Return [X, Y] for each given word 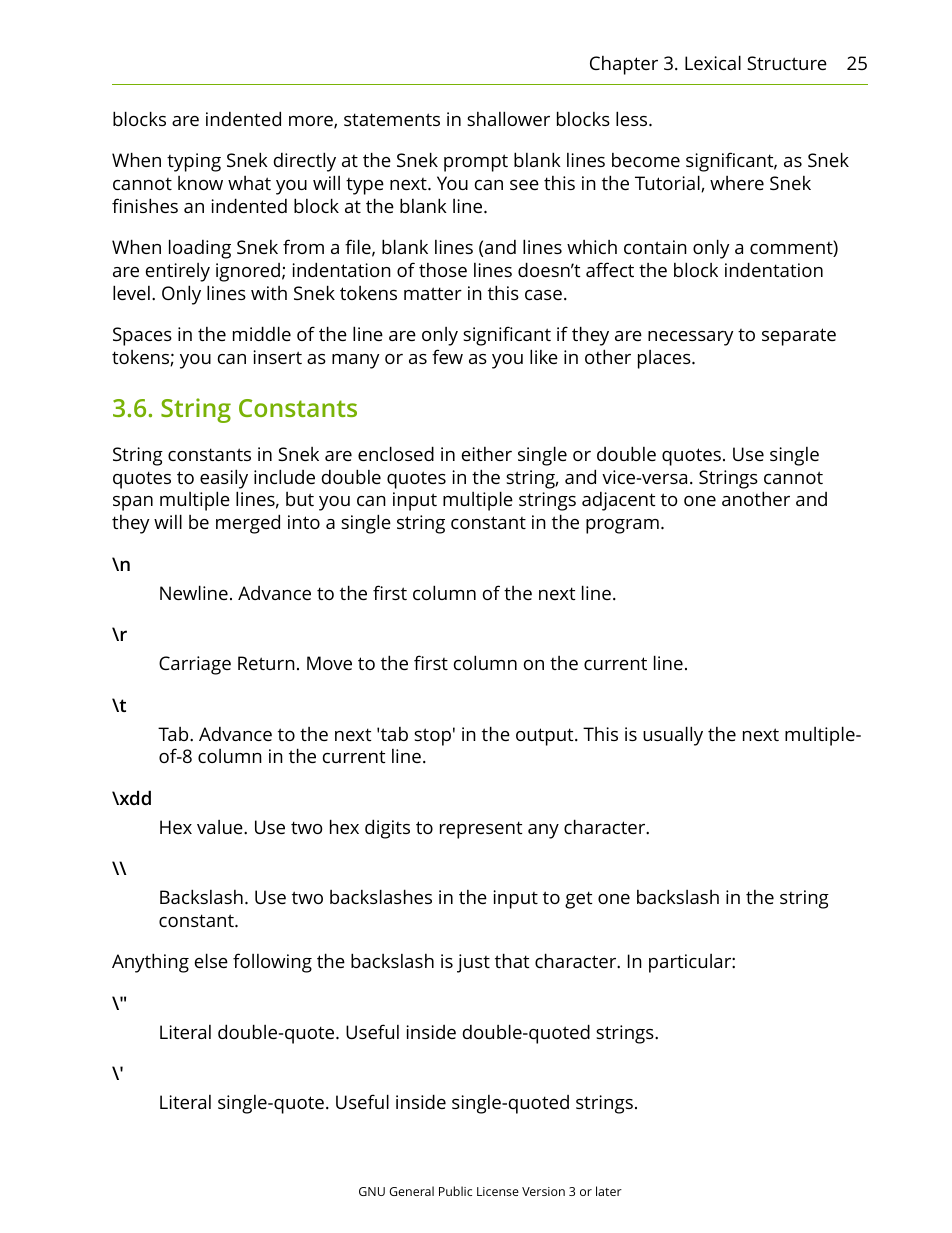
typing [194, 162]
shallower [508, 118]
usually [673, 736]
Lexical [713, 62]
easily [224, 479]
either [487, 454]
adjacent [618, 501]
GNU [372, 1191]
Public [455, 1191]
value [221, 827]
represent [481, 830]
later [609, 1191]
